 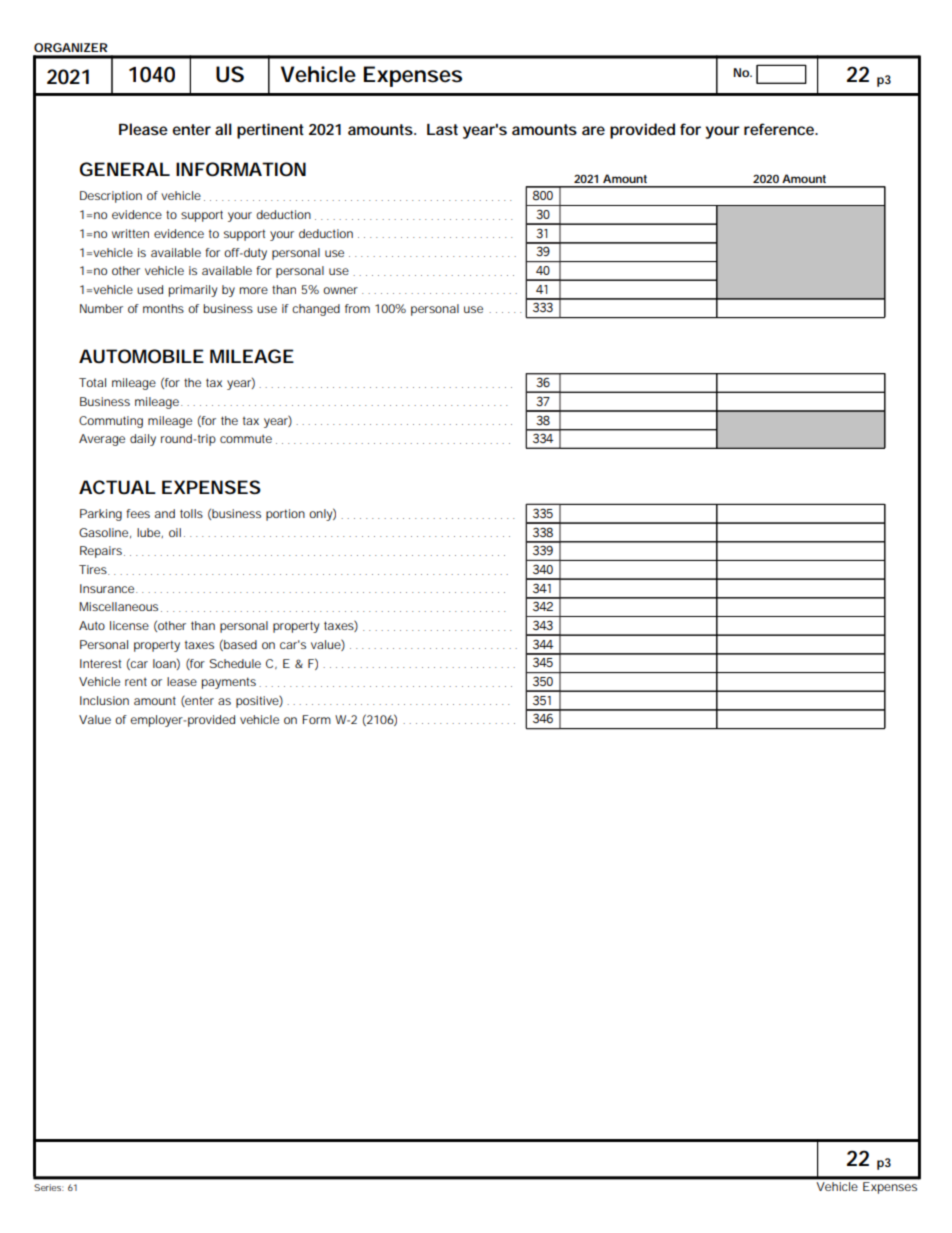 What do you see at coordinates (780, 129) in the page?
I see `reference` at bounding box center [780, 129].
